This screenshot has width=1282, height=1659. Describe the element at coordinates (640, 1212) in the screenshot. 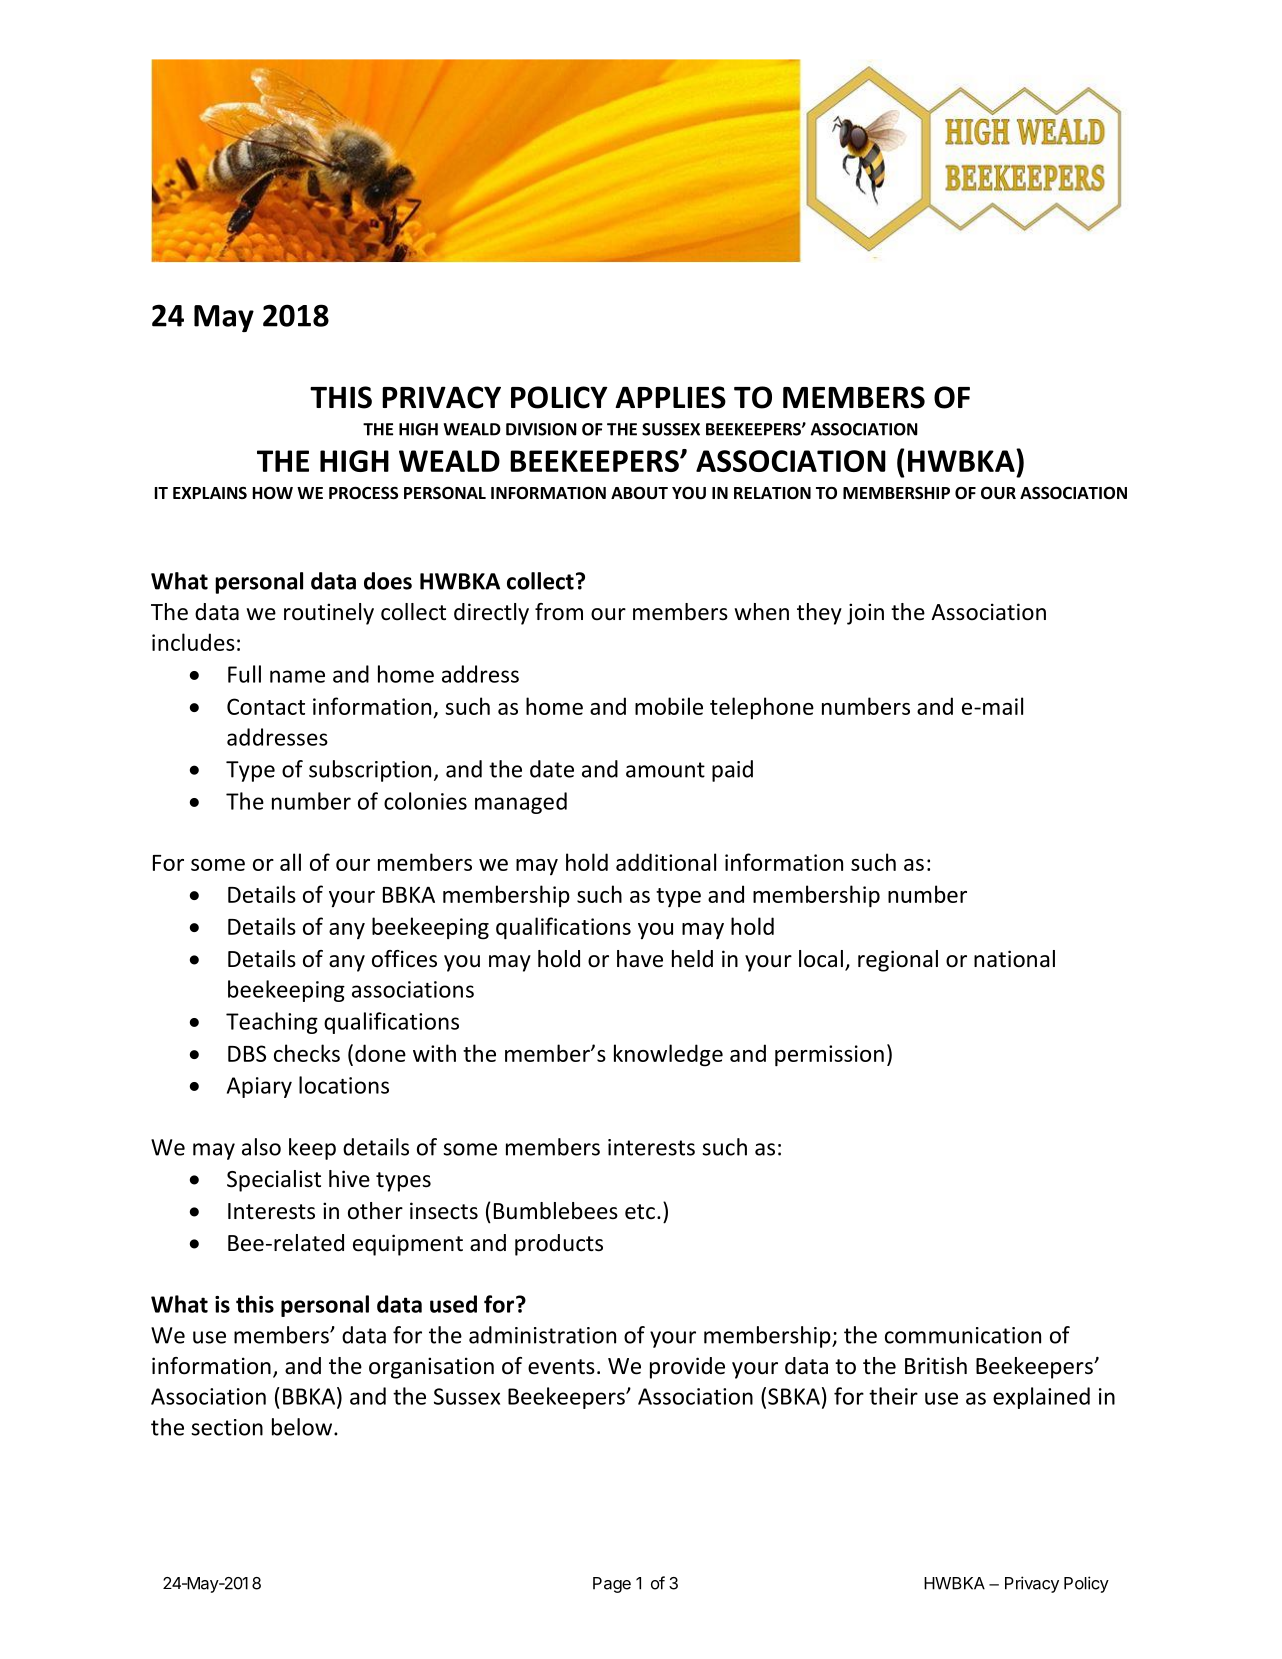

I see `etc` at that location.
